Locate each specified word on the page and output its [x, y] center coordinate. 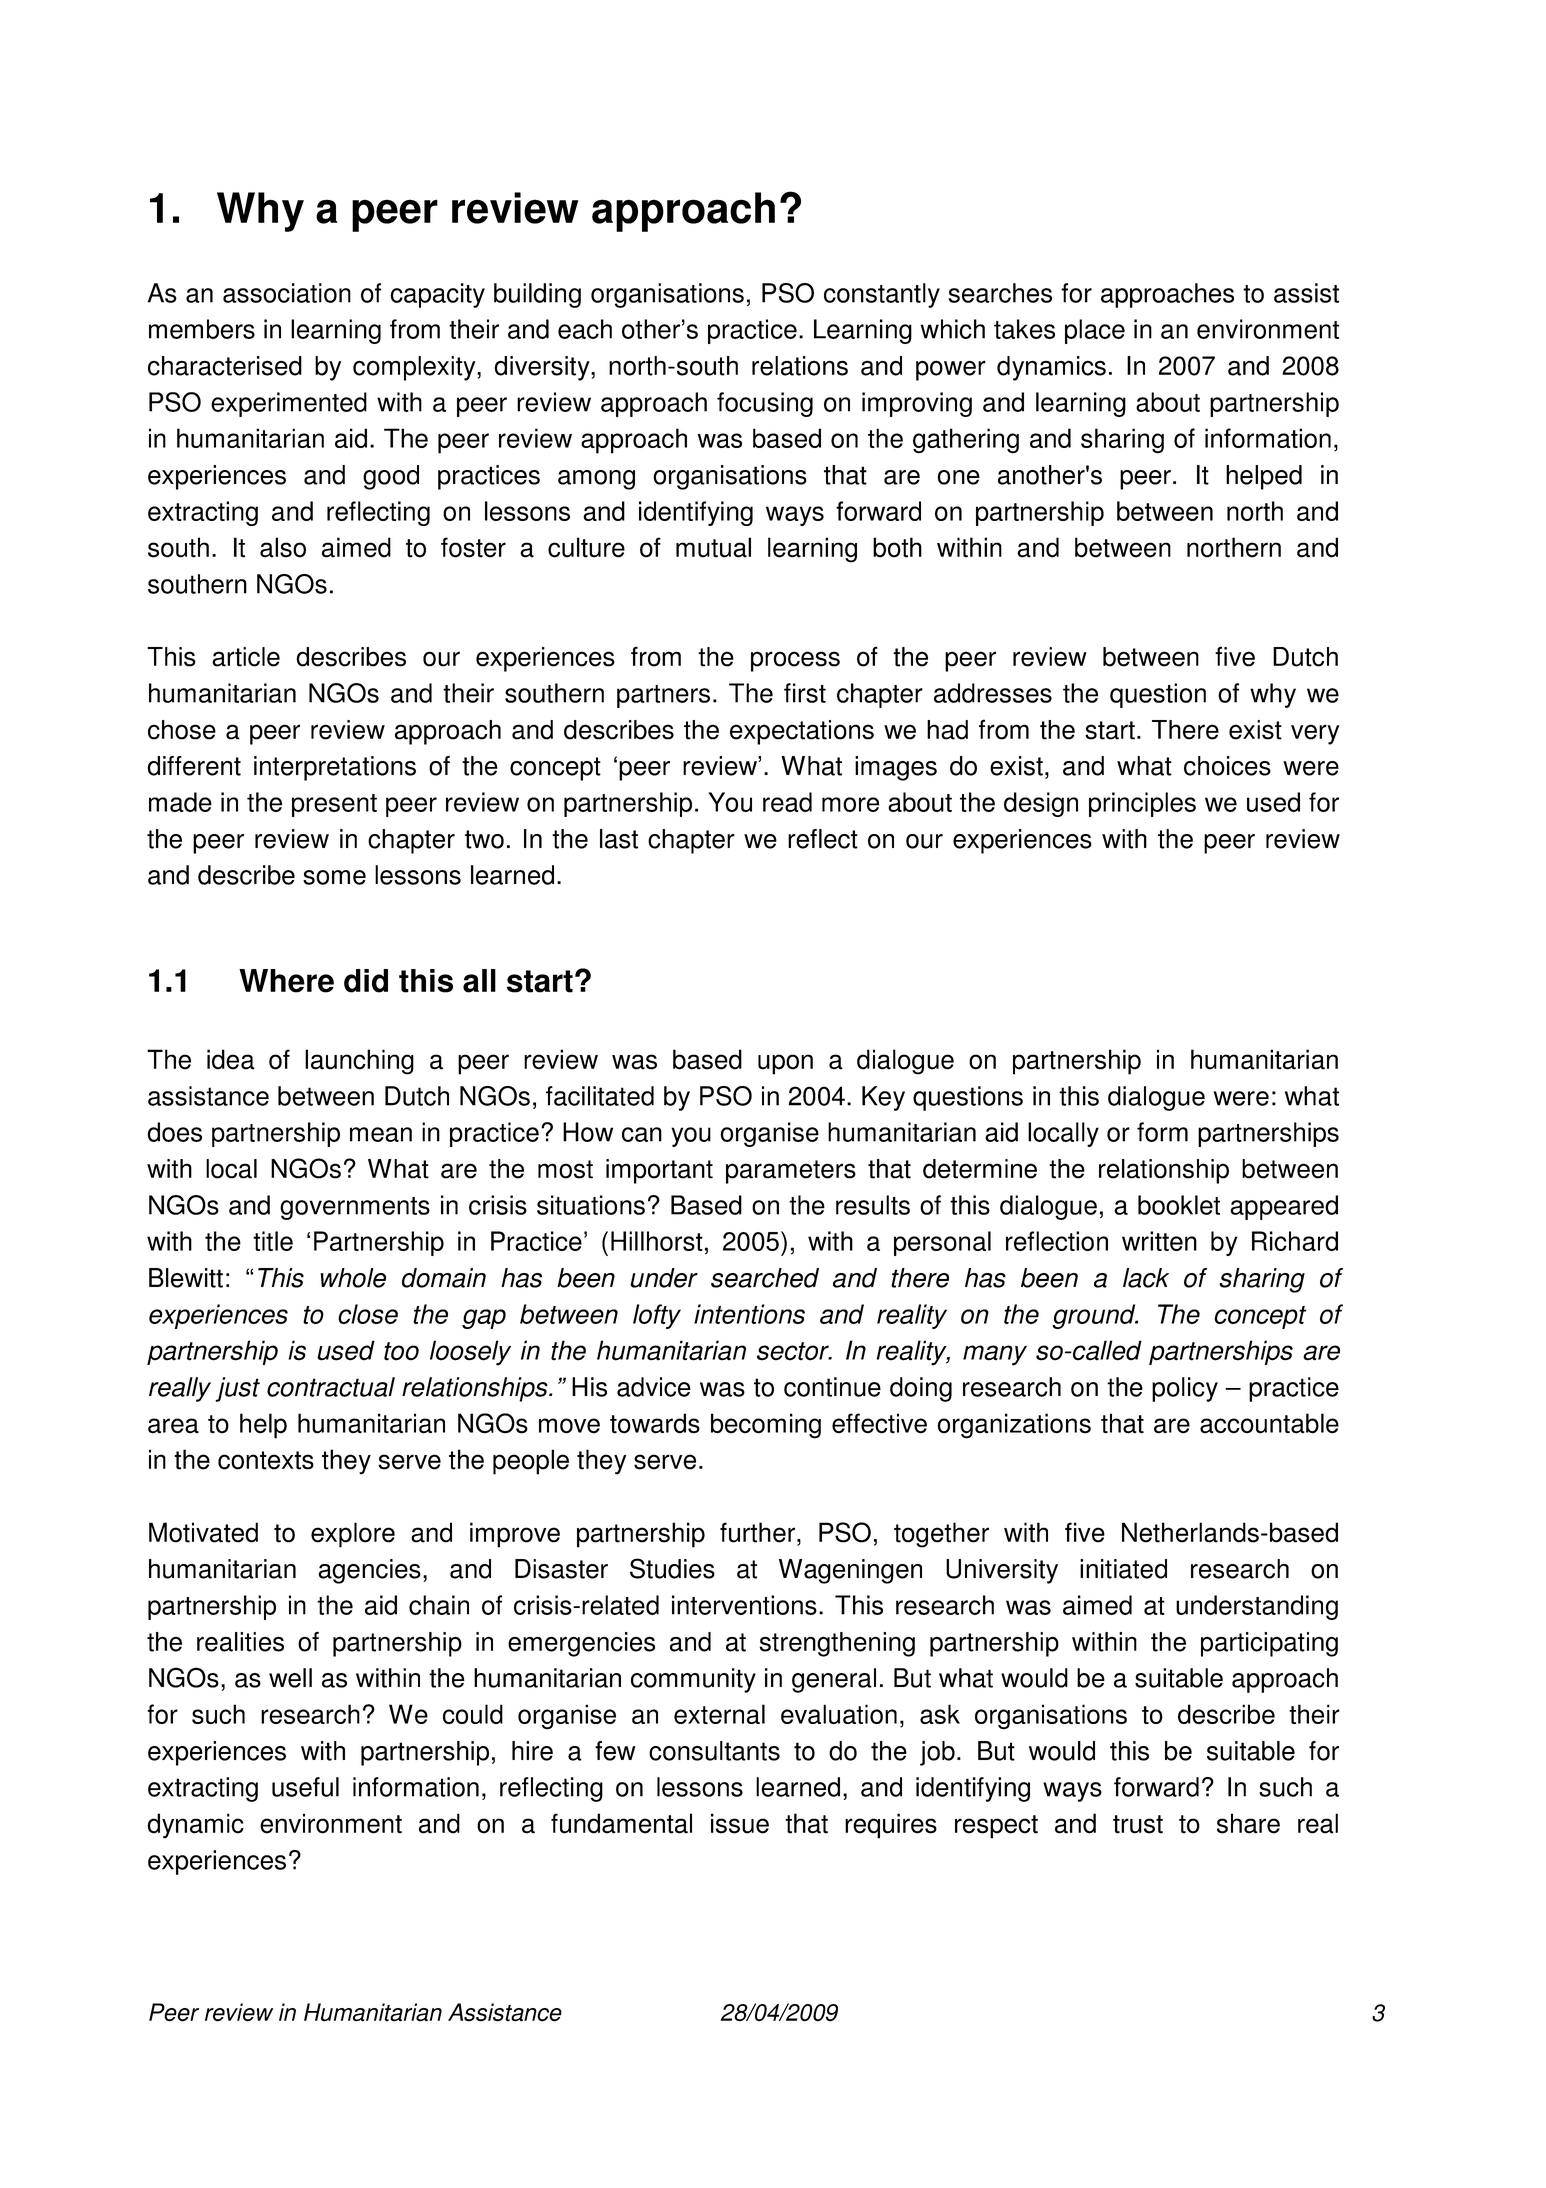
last [619, 839]
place [1095, 331]
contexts [266, 1460]
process [795, 661]
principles [1142, 804]
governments [355, 1208]
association [287, 293]
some [334, 877]
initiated [1123, 1569]
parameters [791, 1172]
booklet [1179, 1205]
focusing [765, 404]
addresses [993, 693]
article [246, 657]
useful [305, 1787]
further [757, 1532]
